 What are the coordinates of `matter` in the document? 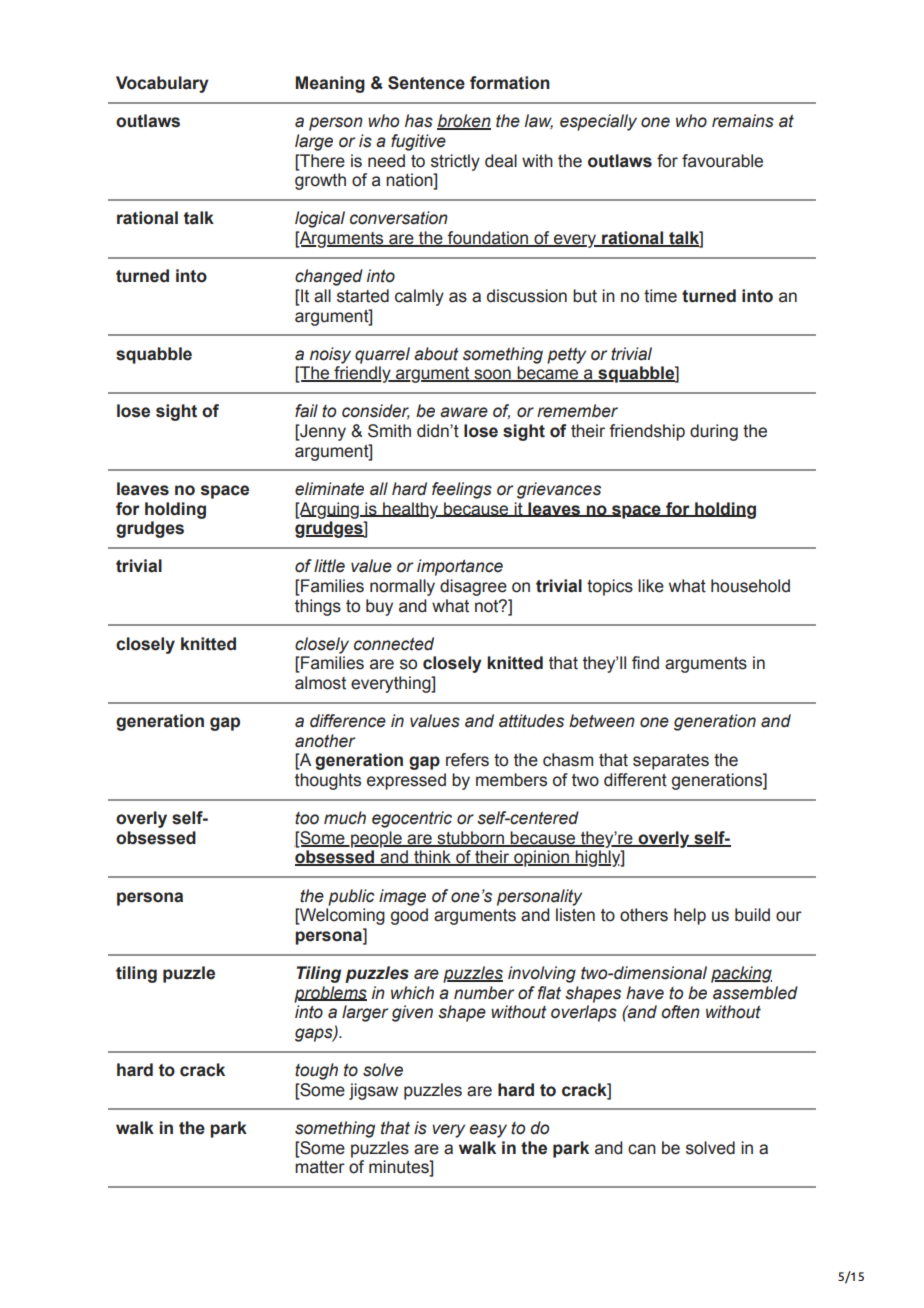 It's located at (320, 1167).
